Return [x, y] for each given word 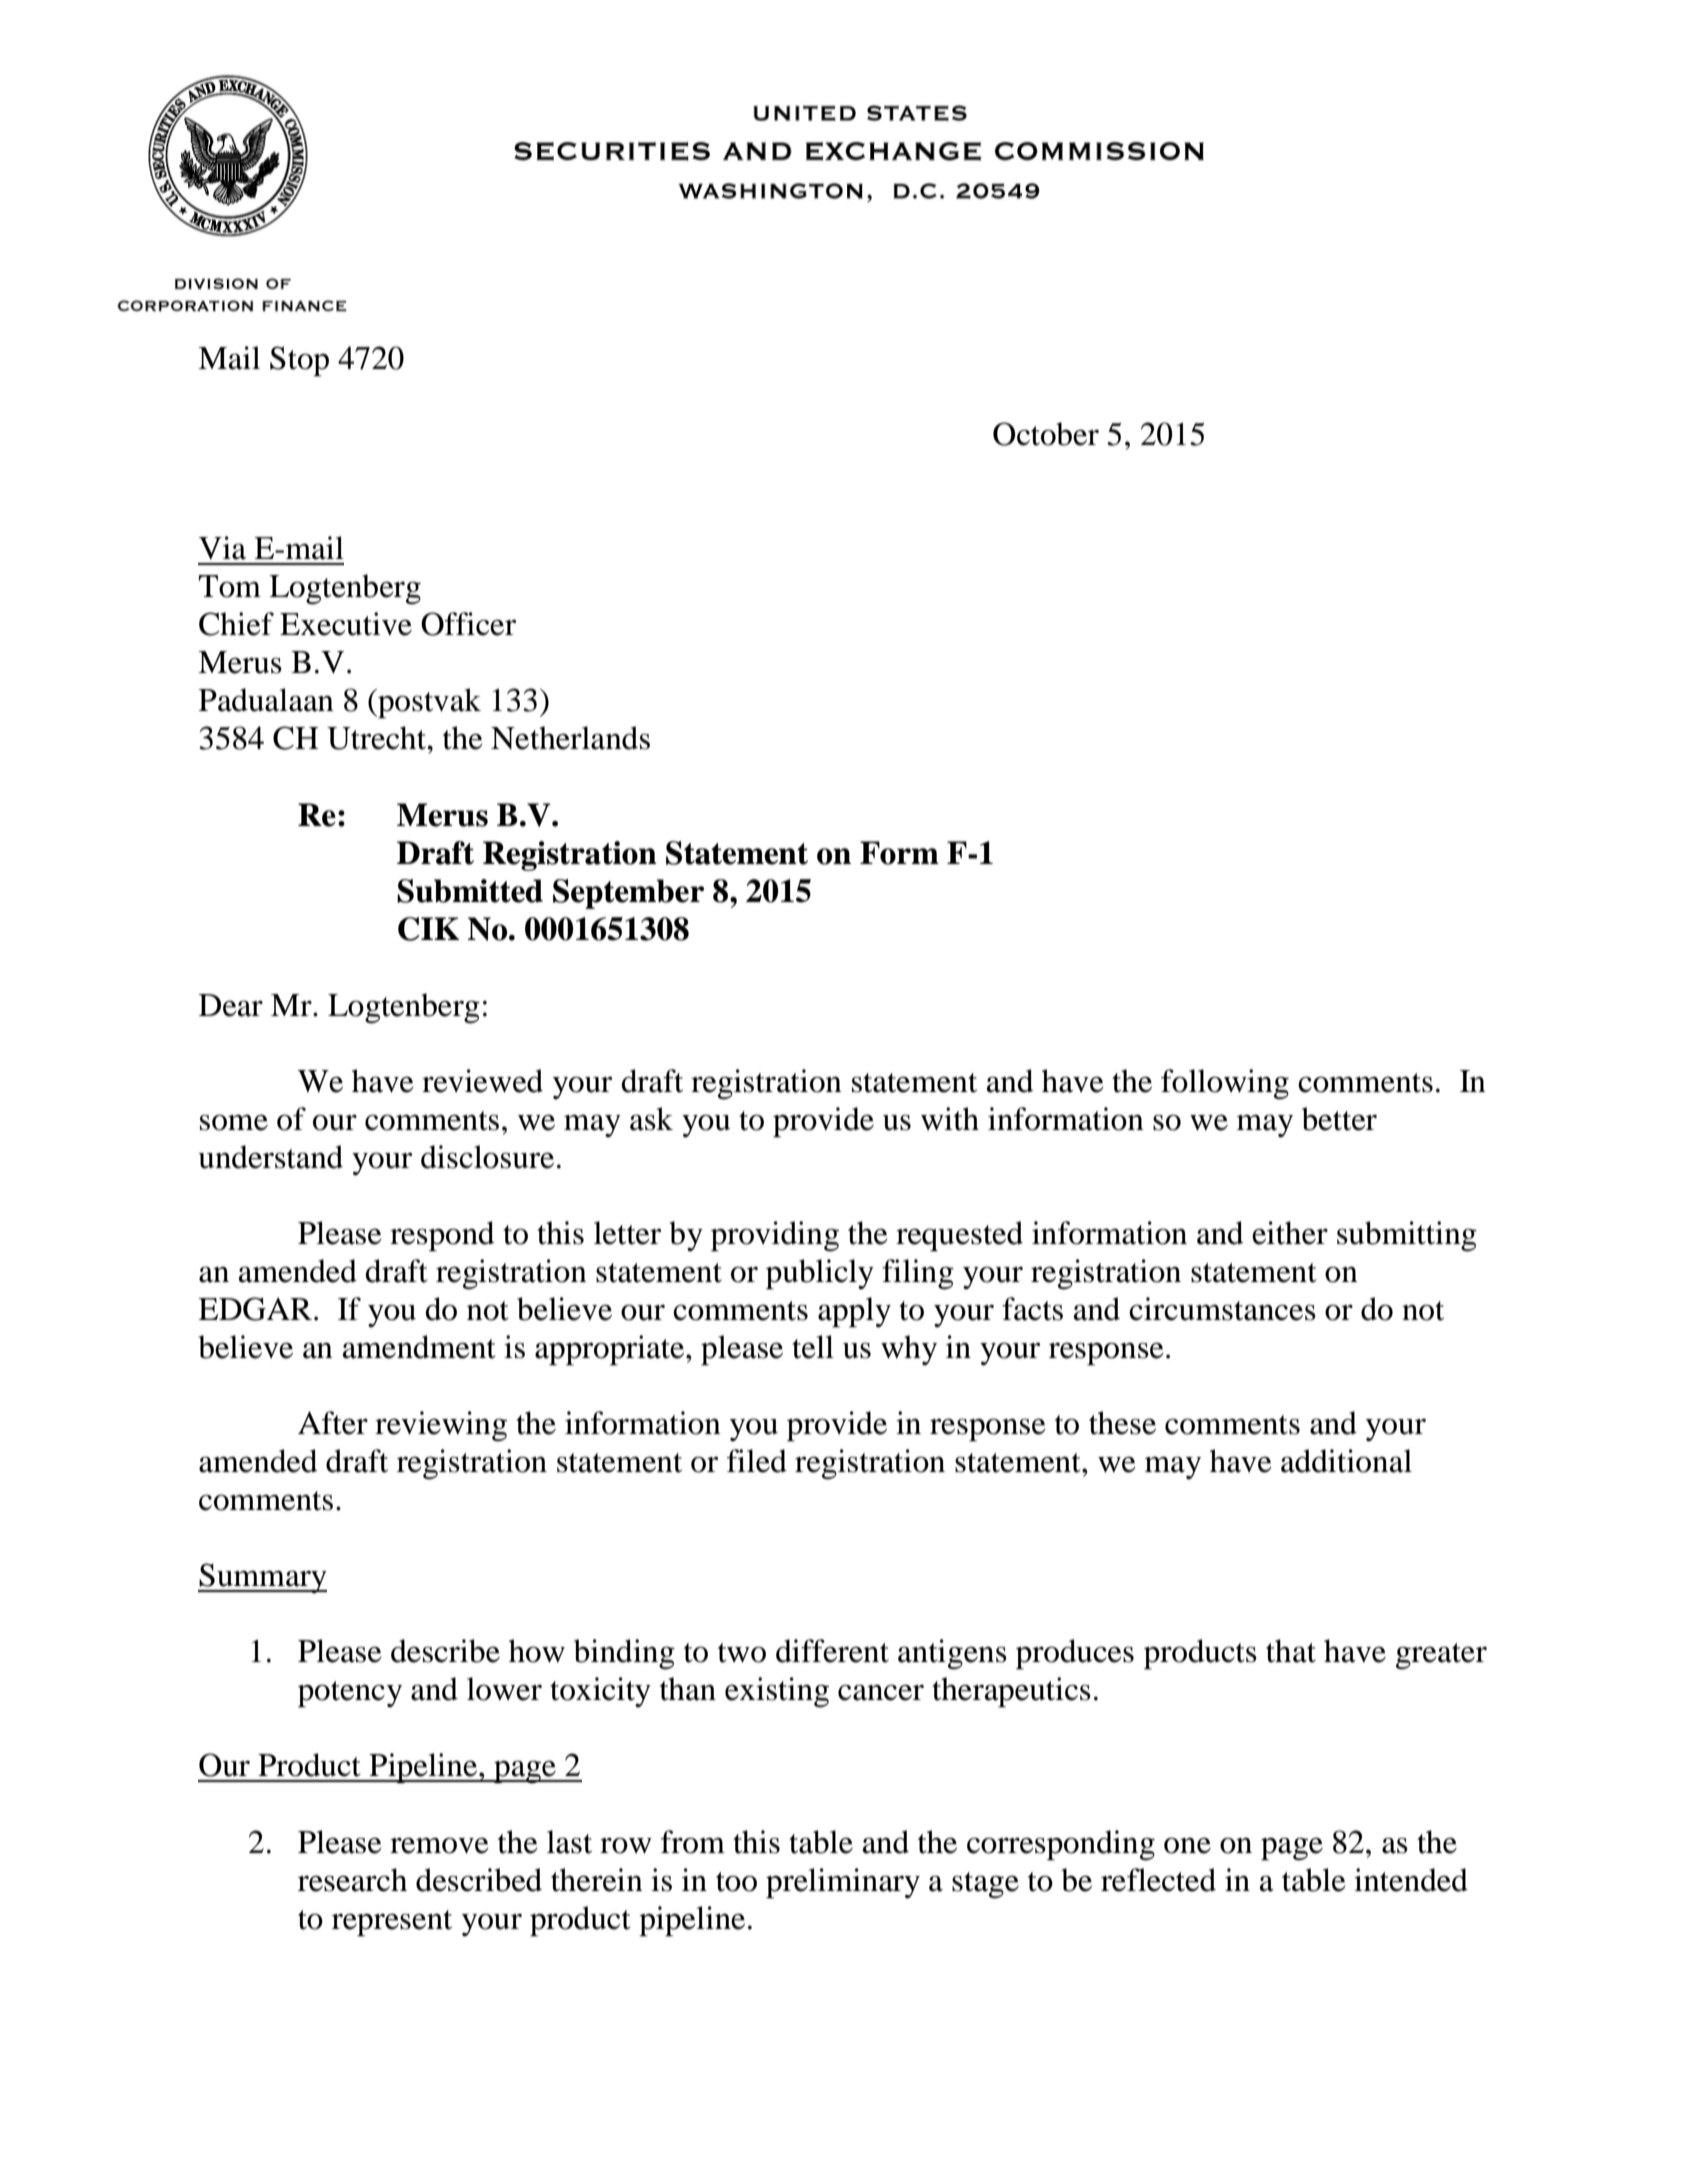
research [352, 1880]
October [1046, 434]
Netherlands [570, 738]
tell [813, 1347]
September [628, 894]
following [1225, 1084]
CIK [429, 929]
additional [1346, 1461]
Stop [299, 361]
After [333, 1423]
